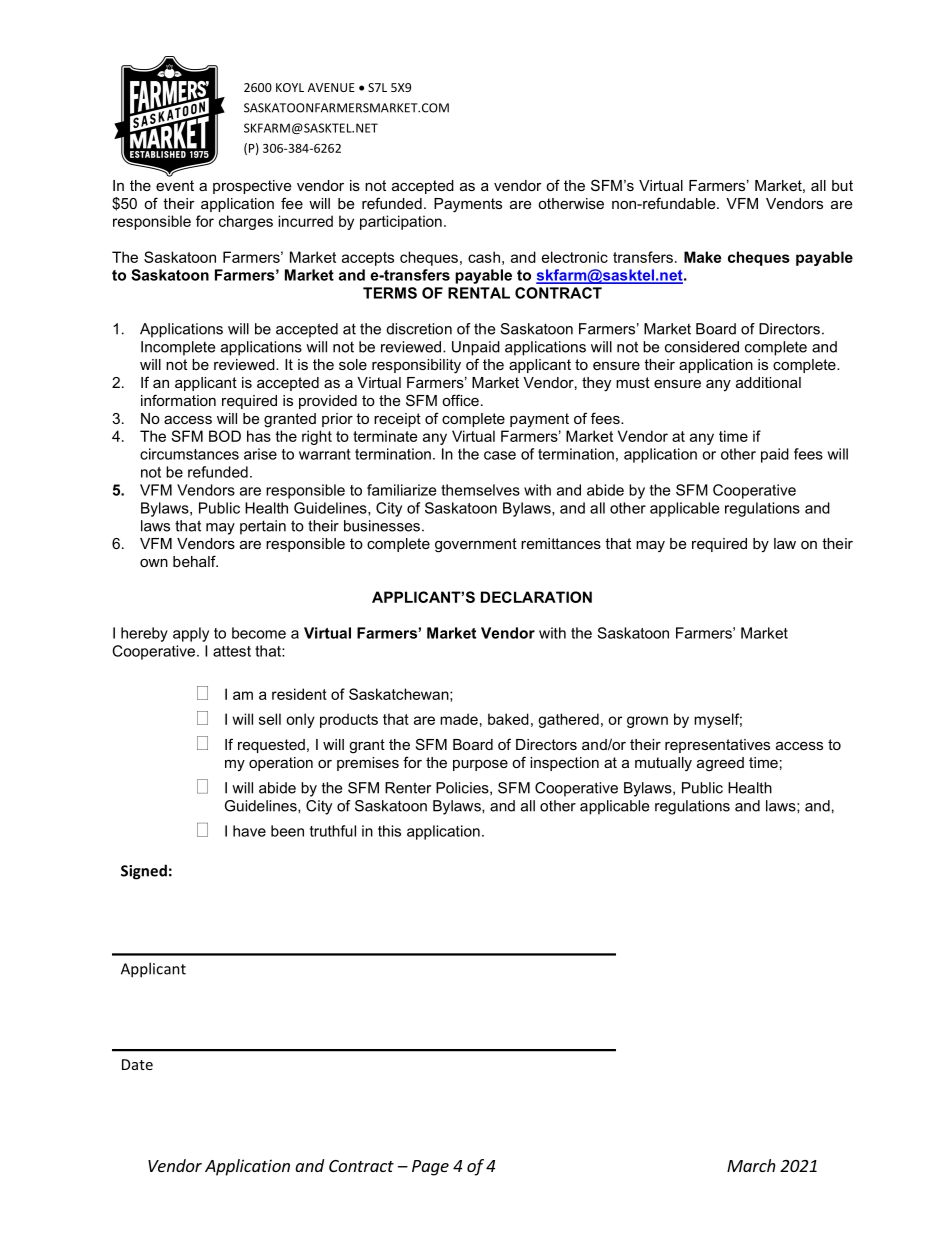 The width and height of the screenshot is (952, 1233). Describe the element at coordinates (191, 634) in the screenshot. I see `apply` at that location.
